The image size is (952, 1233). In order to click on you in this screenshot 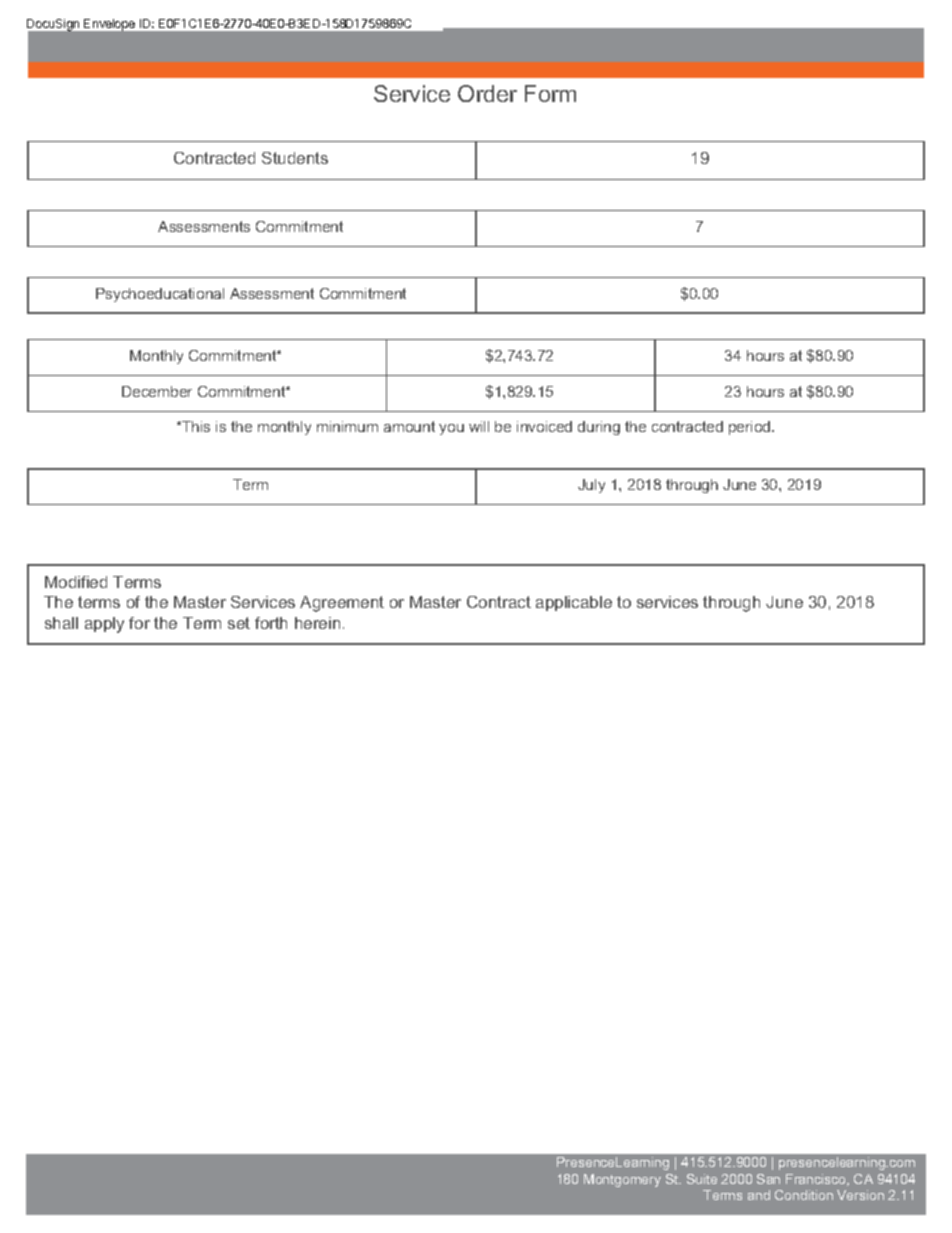, I will do `click(451, 429)`.
